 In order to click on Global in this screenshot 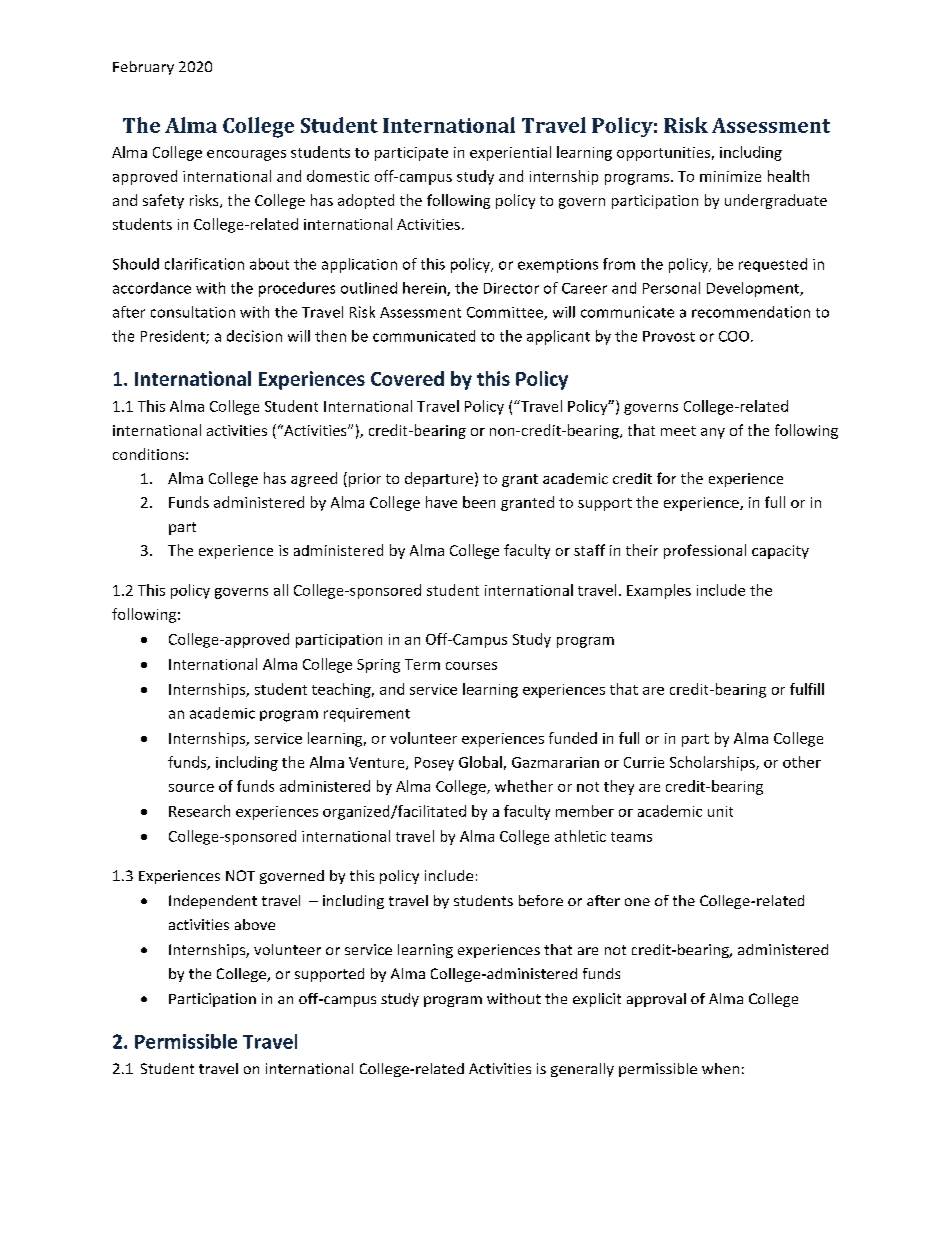, I will do `click(480, 762)`.
